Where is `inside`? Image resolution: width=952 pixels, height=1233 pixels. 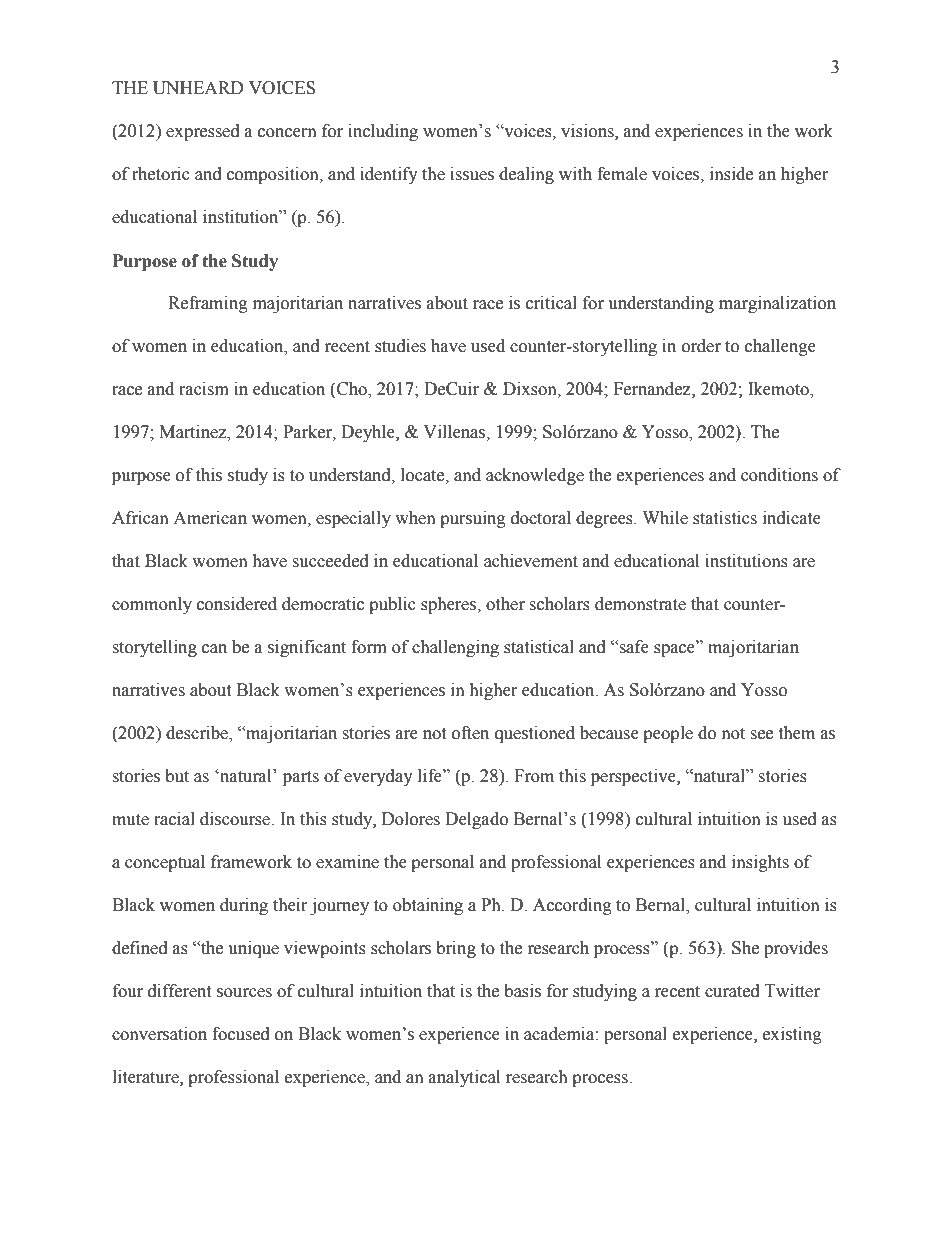 inside is located at coordinates (731, 174).
